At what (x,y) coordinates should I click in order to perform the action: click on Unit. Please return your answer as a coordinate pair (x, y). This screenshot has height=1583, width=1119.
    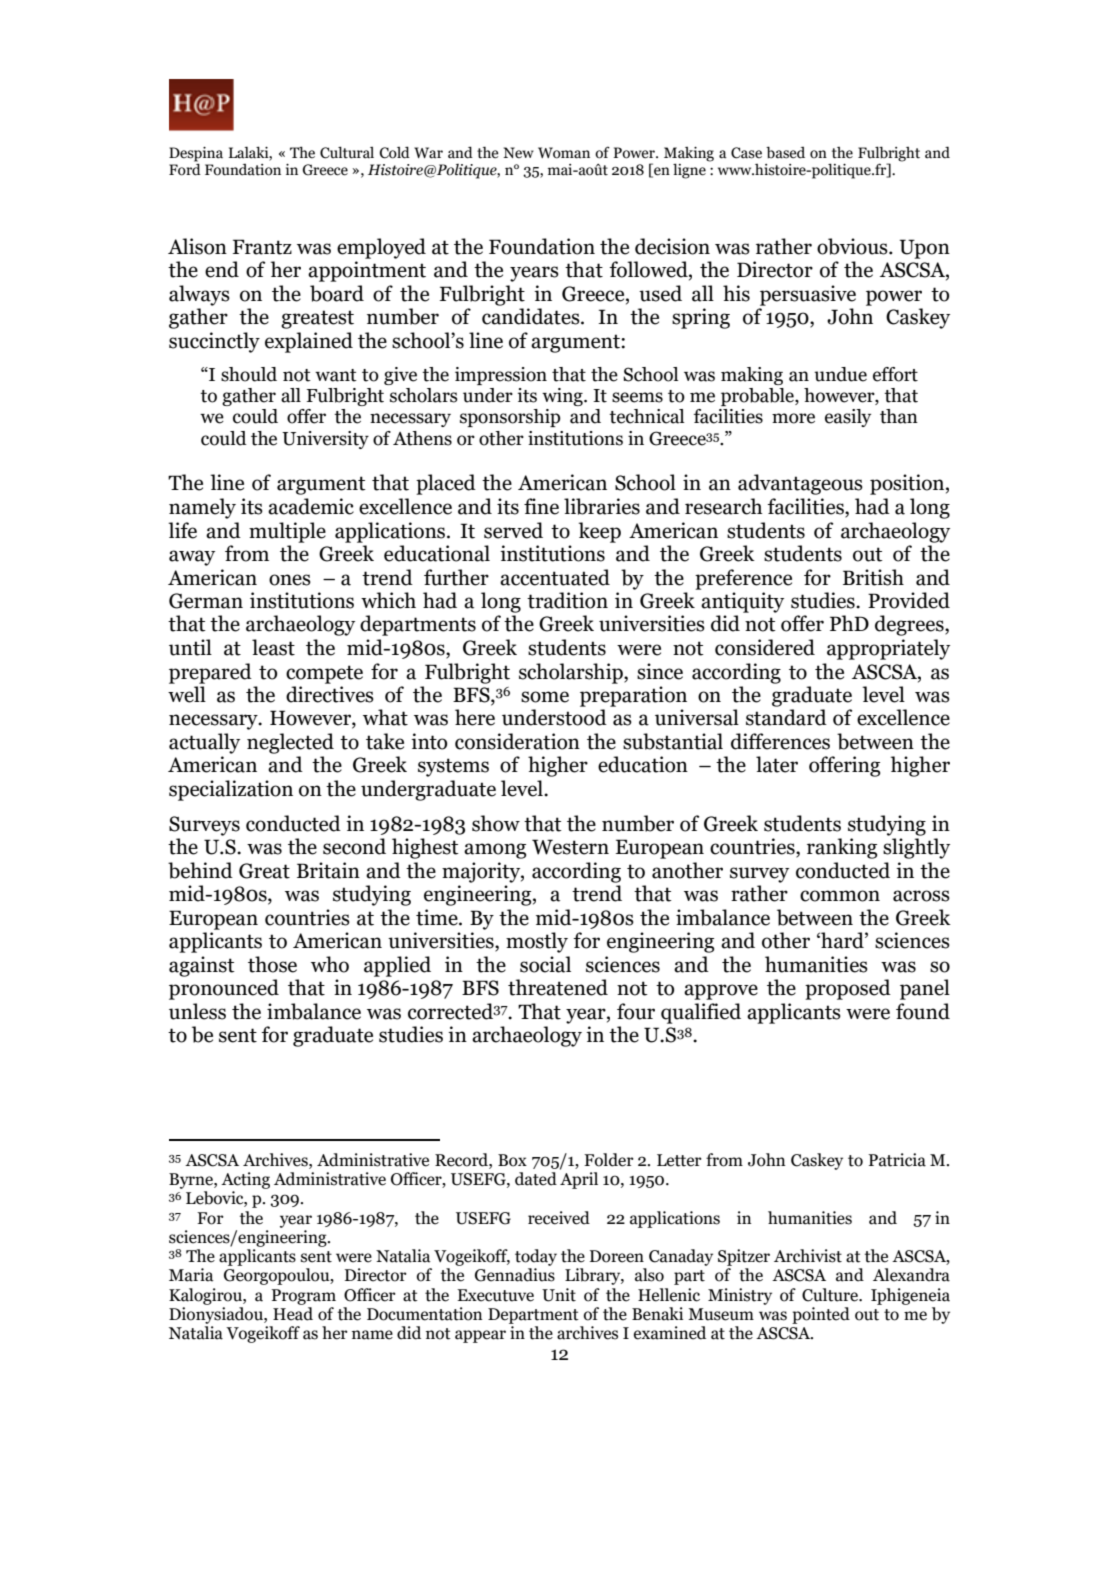
    Looking at the image, I should click on (559, 1295).
